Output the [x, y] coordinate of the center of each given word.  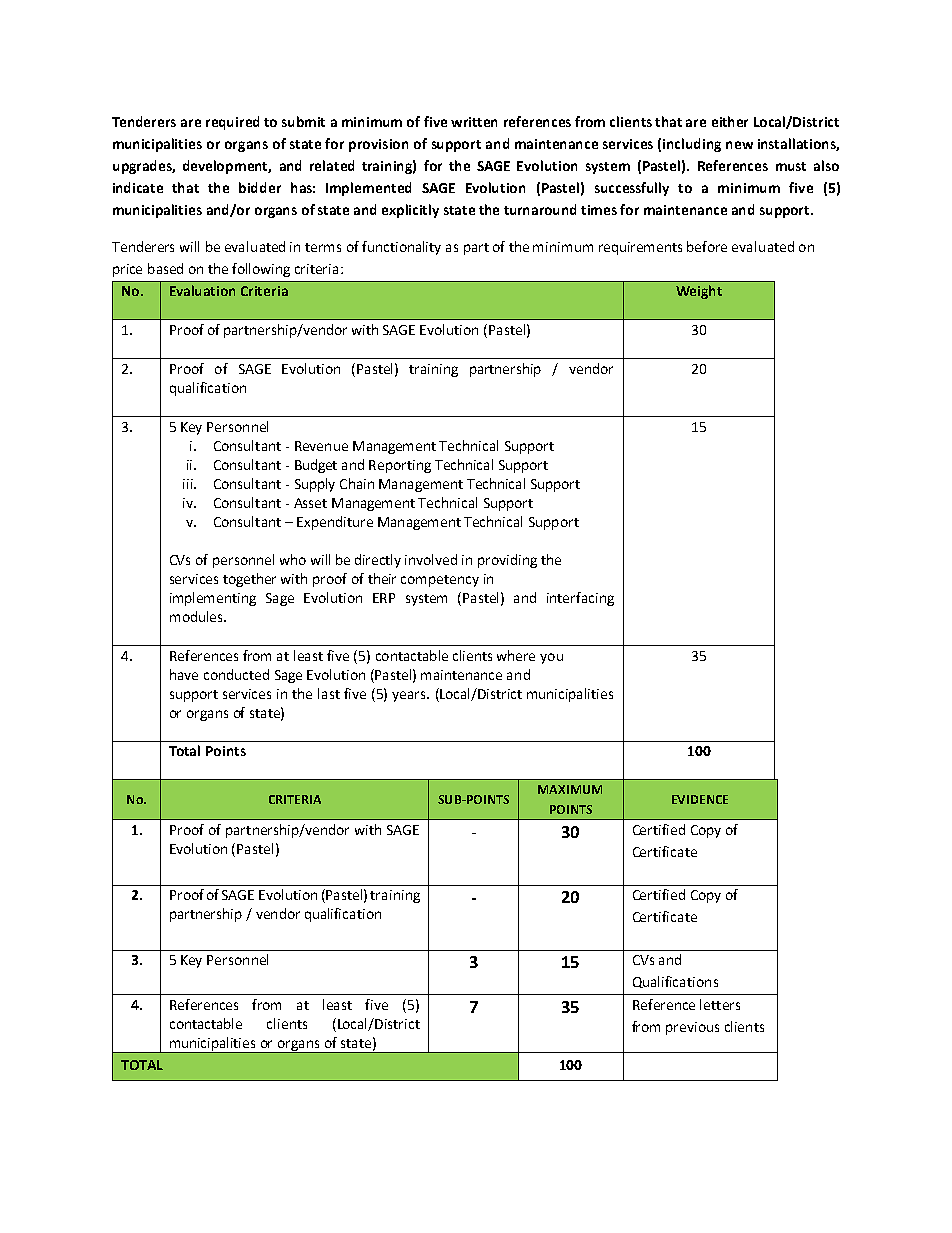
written [474, 122]
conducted [236, 674]
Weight [699, 292]
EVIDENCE [700, 799]
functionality [401, 248]
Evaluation [202, 290]
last [329, 693]
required [232, 123]
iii [189, 484]
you [551, 658]
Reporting [400, 466]
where [516, 655]
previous [692, 1028]
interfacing [580, 599]
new [739, 145]
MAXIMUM [570, 789]
